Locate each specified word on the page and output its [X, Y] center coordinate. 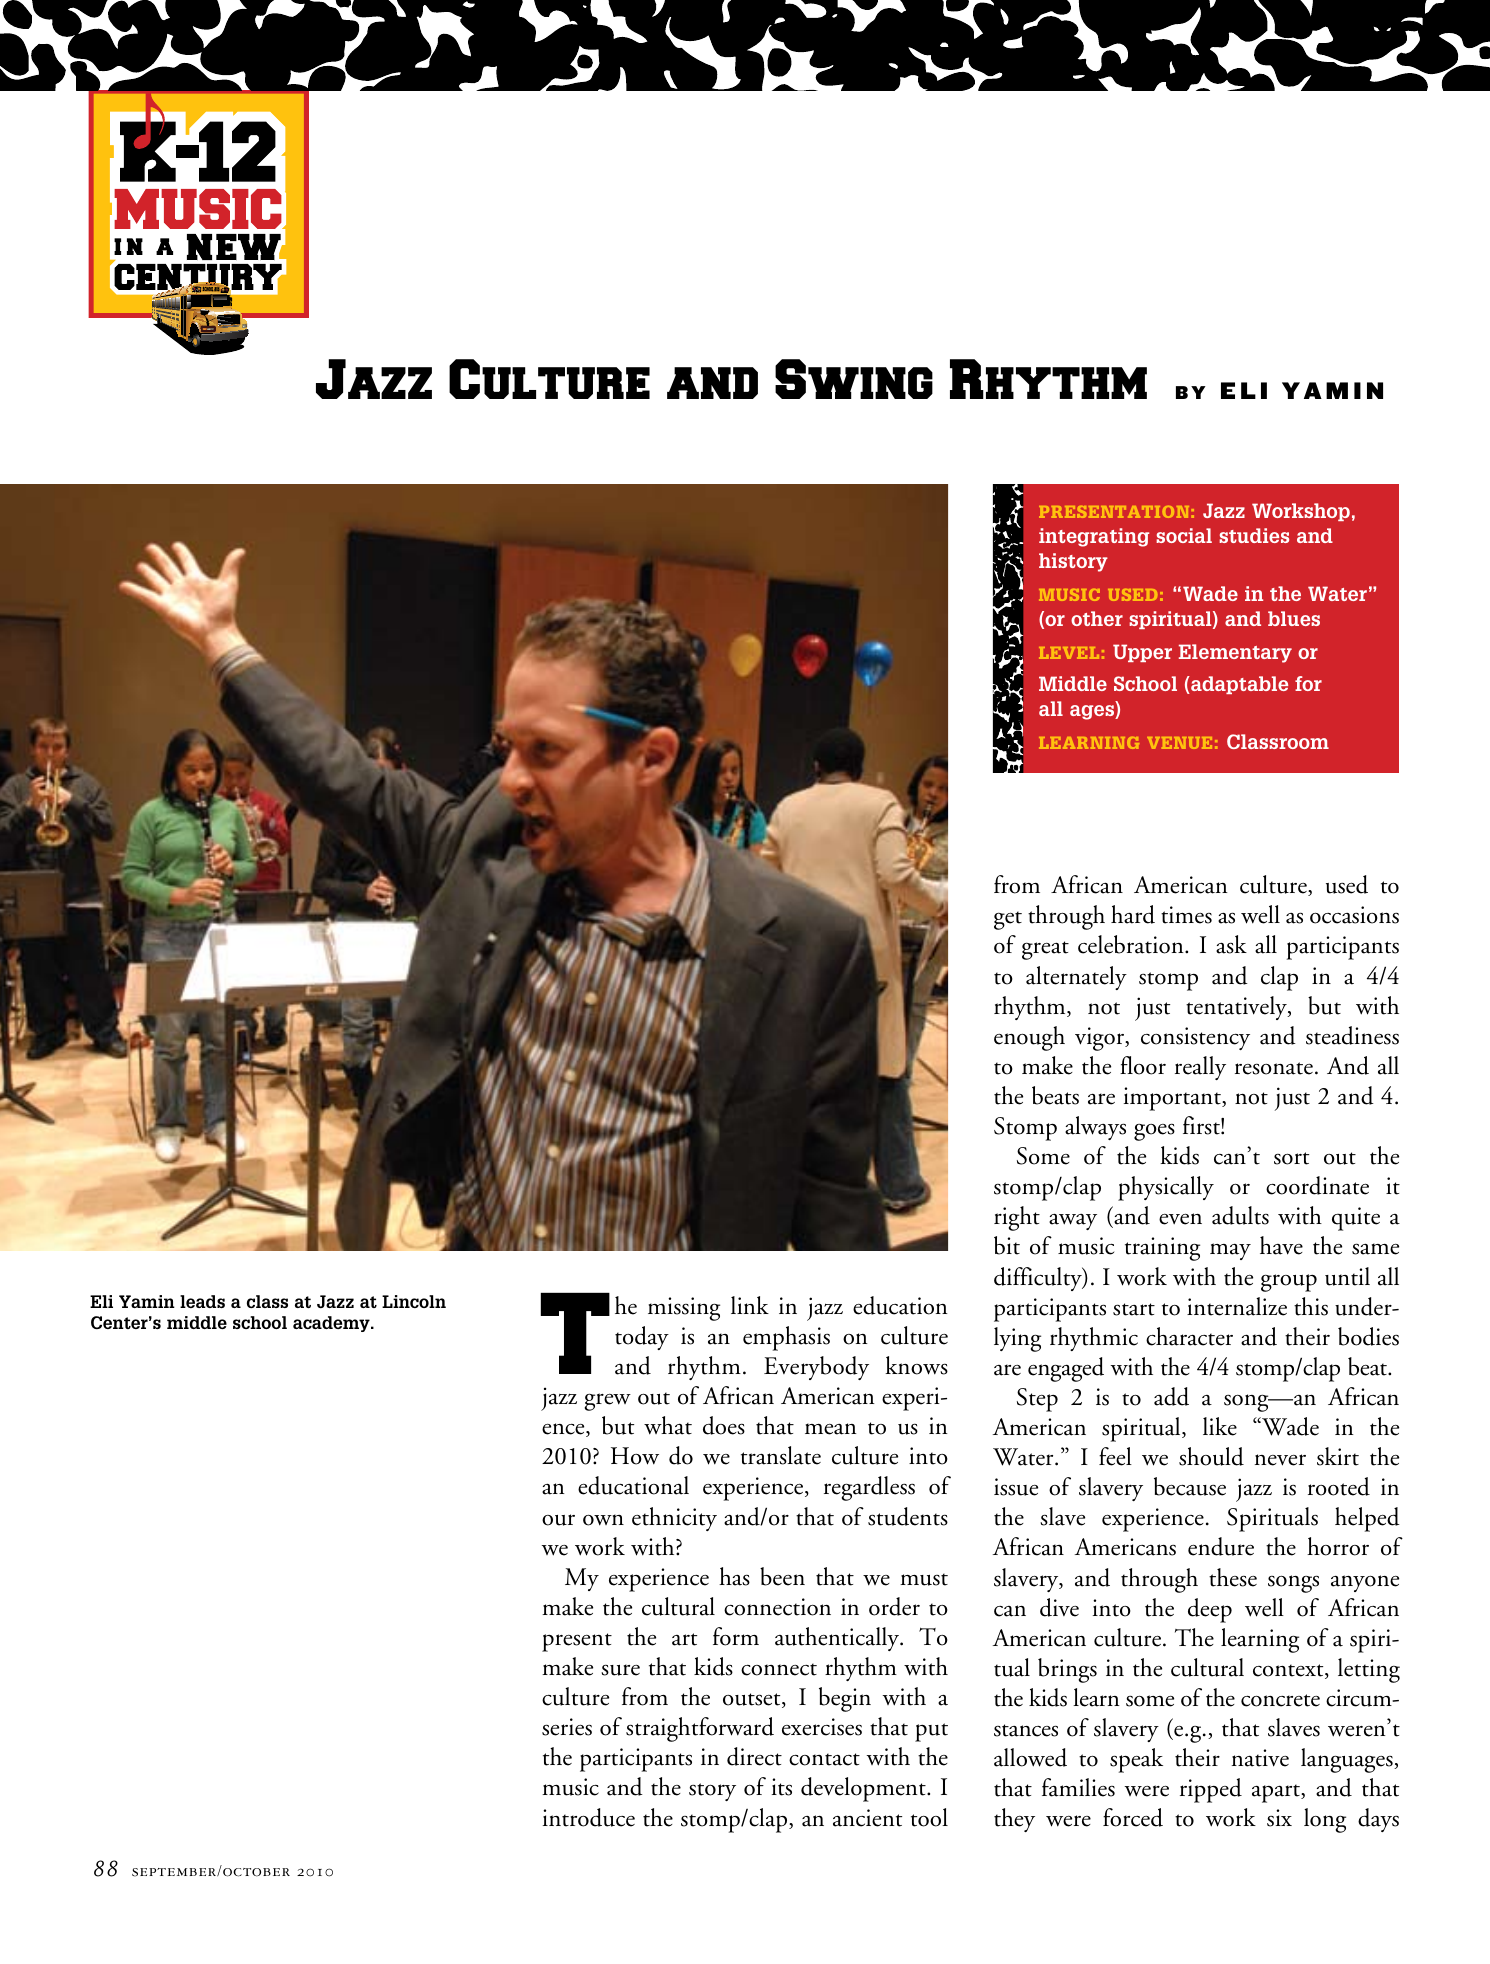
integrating [1094, 537]
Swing [854, 379]
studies [1254, 535]
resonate [1274, 1068]
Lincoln [414, 1301]
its [782, 1787]
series [567, 1727]
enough [1029, 1038]
